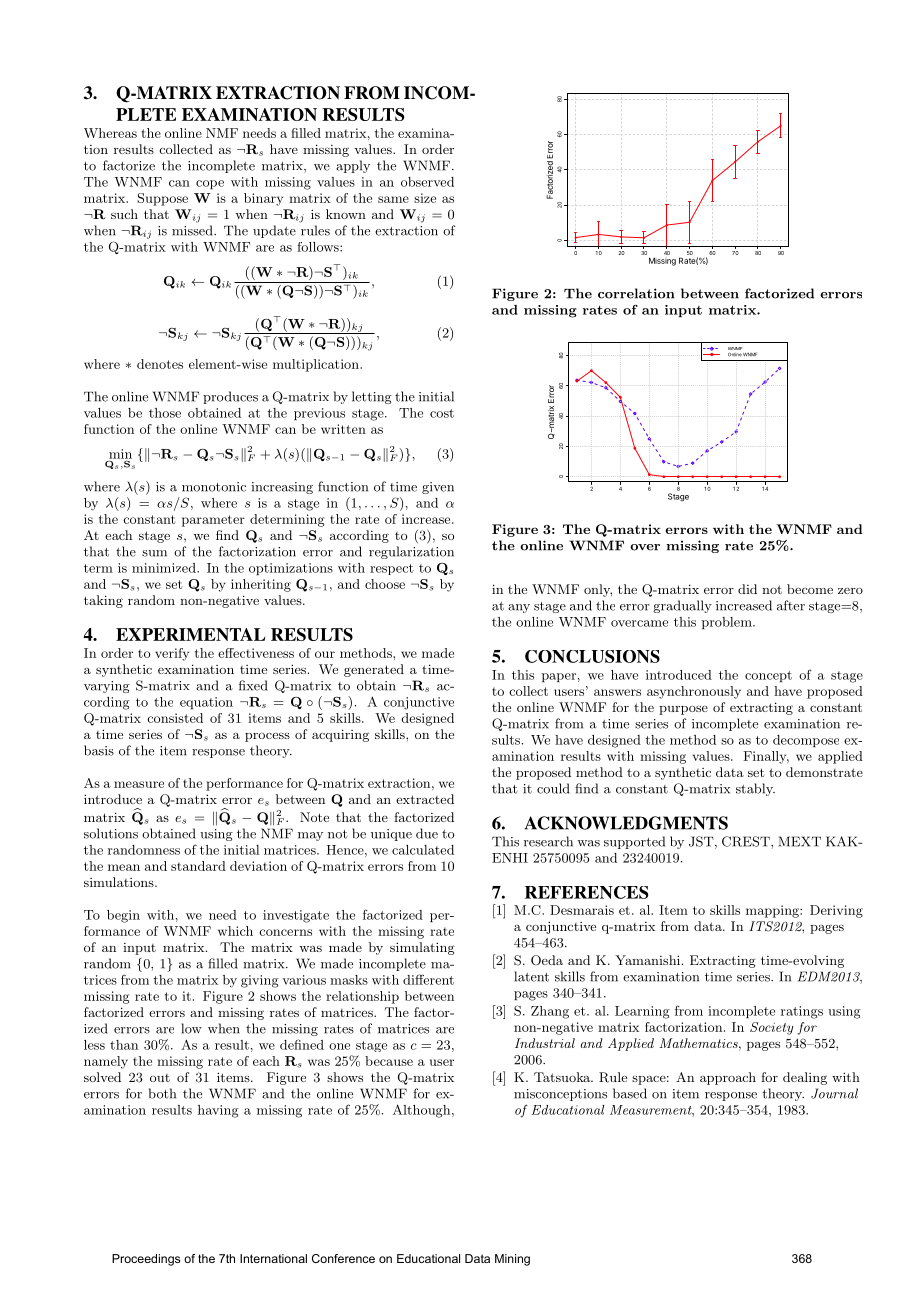 Image resolution: width=924 pixels, height=1308 pixels. What do you see at coordinates (747, 841) in the screenshot?
I see `CREST` at bounding box center [747, 841].
